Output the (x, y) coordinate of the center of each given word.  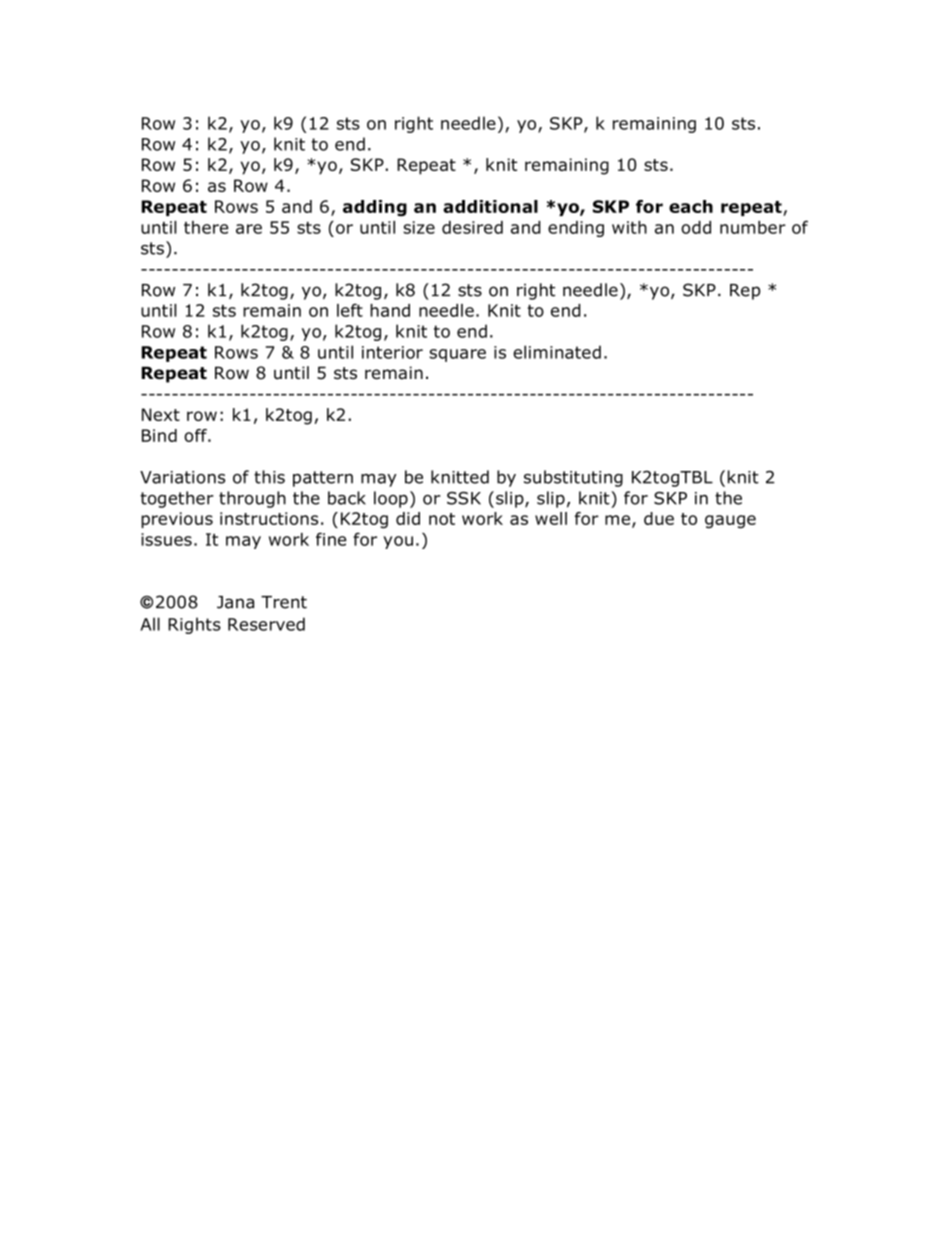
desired (472, 227)
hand (390, 310)
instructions (269, 518)
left (350, 310)
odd (696, 227)
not (442, 519)
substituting (573, 478)
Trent (284, 602)
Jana (235, 602)
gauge (730, 522)
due (659, 518)
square (457, 355)
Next (161, 414)
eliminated (557, 352)
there (206, 227)
